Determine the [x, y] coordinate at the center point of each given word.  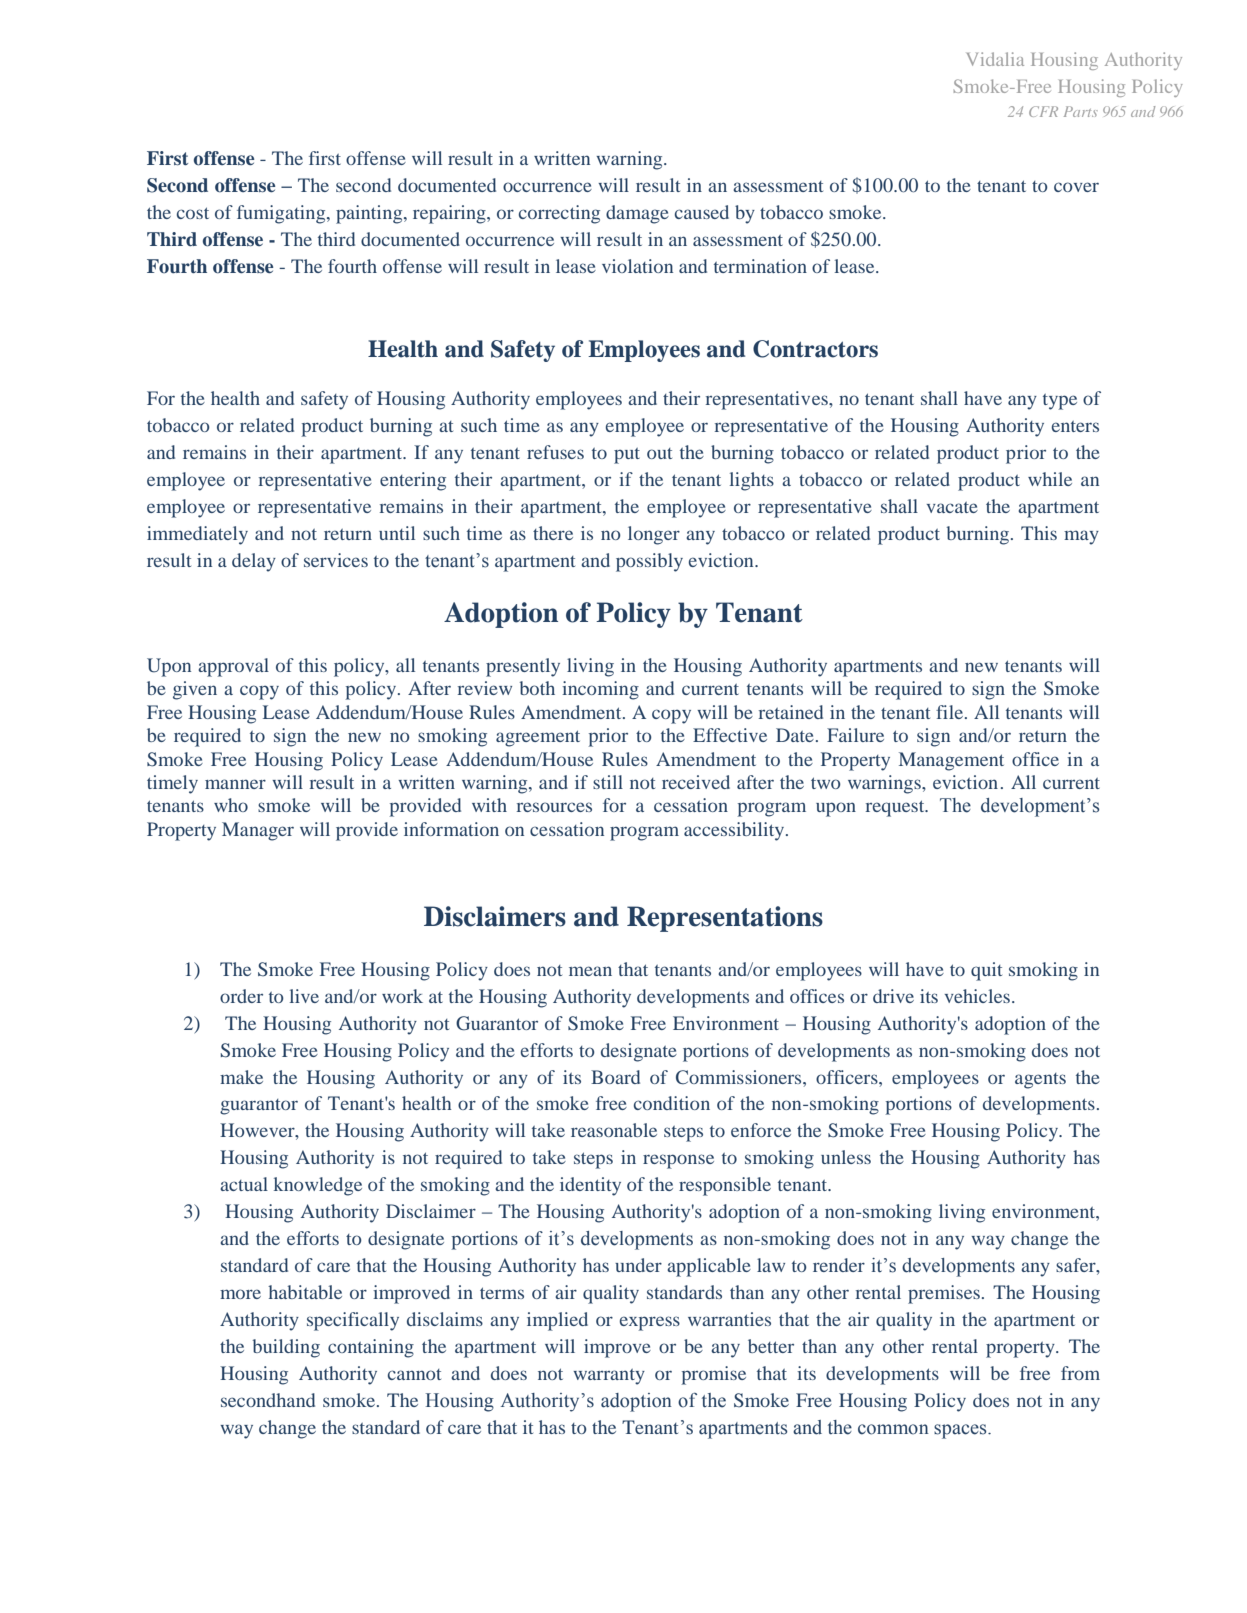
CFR [1043, 111]
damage [637, 214]
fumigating [282, 214]
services [336, 560]
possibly [649, 562]
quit [986, 971]
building [286, 1348]
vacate [952, 507]
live [304, 996]
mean [590, 971]
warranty [609, 1377]
